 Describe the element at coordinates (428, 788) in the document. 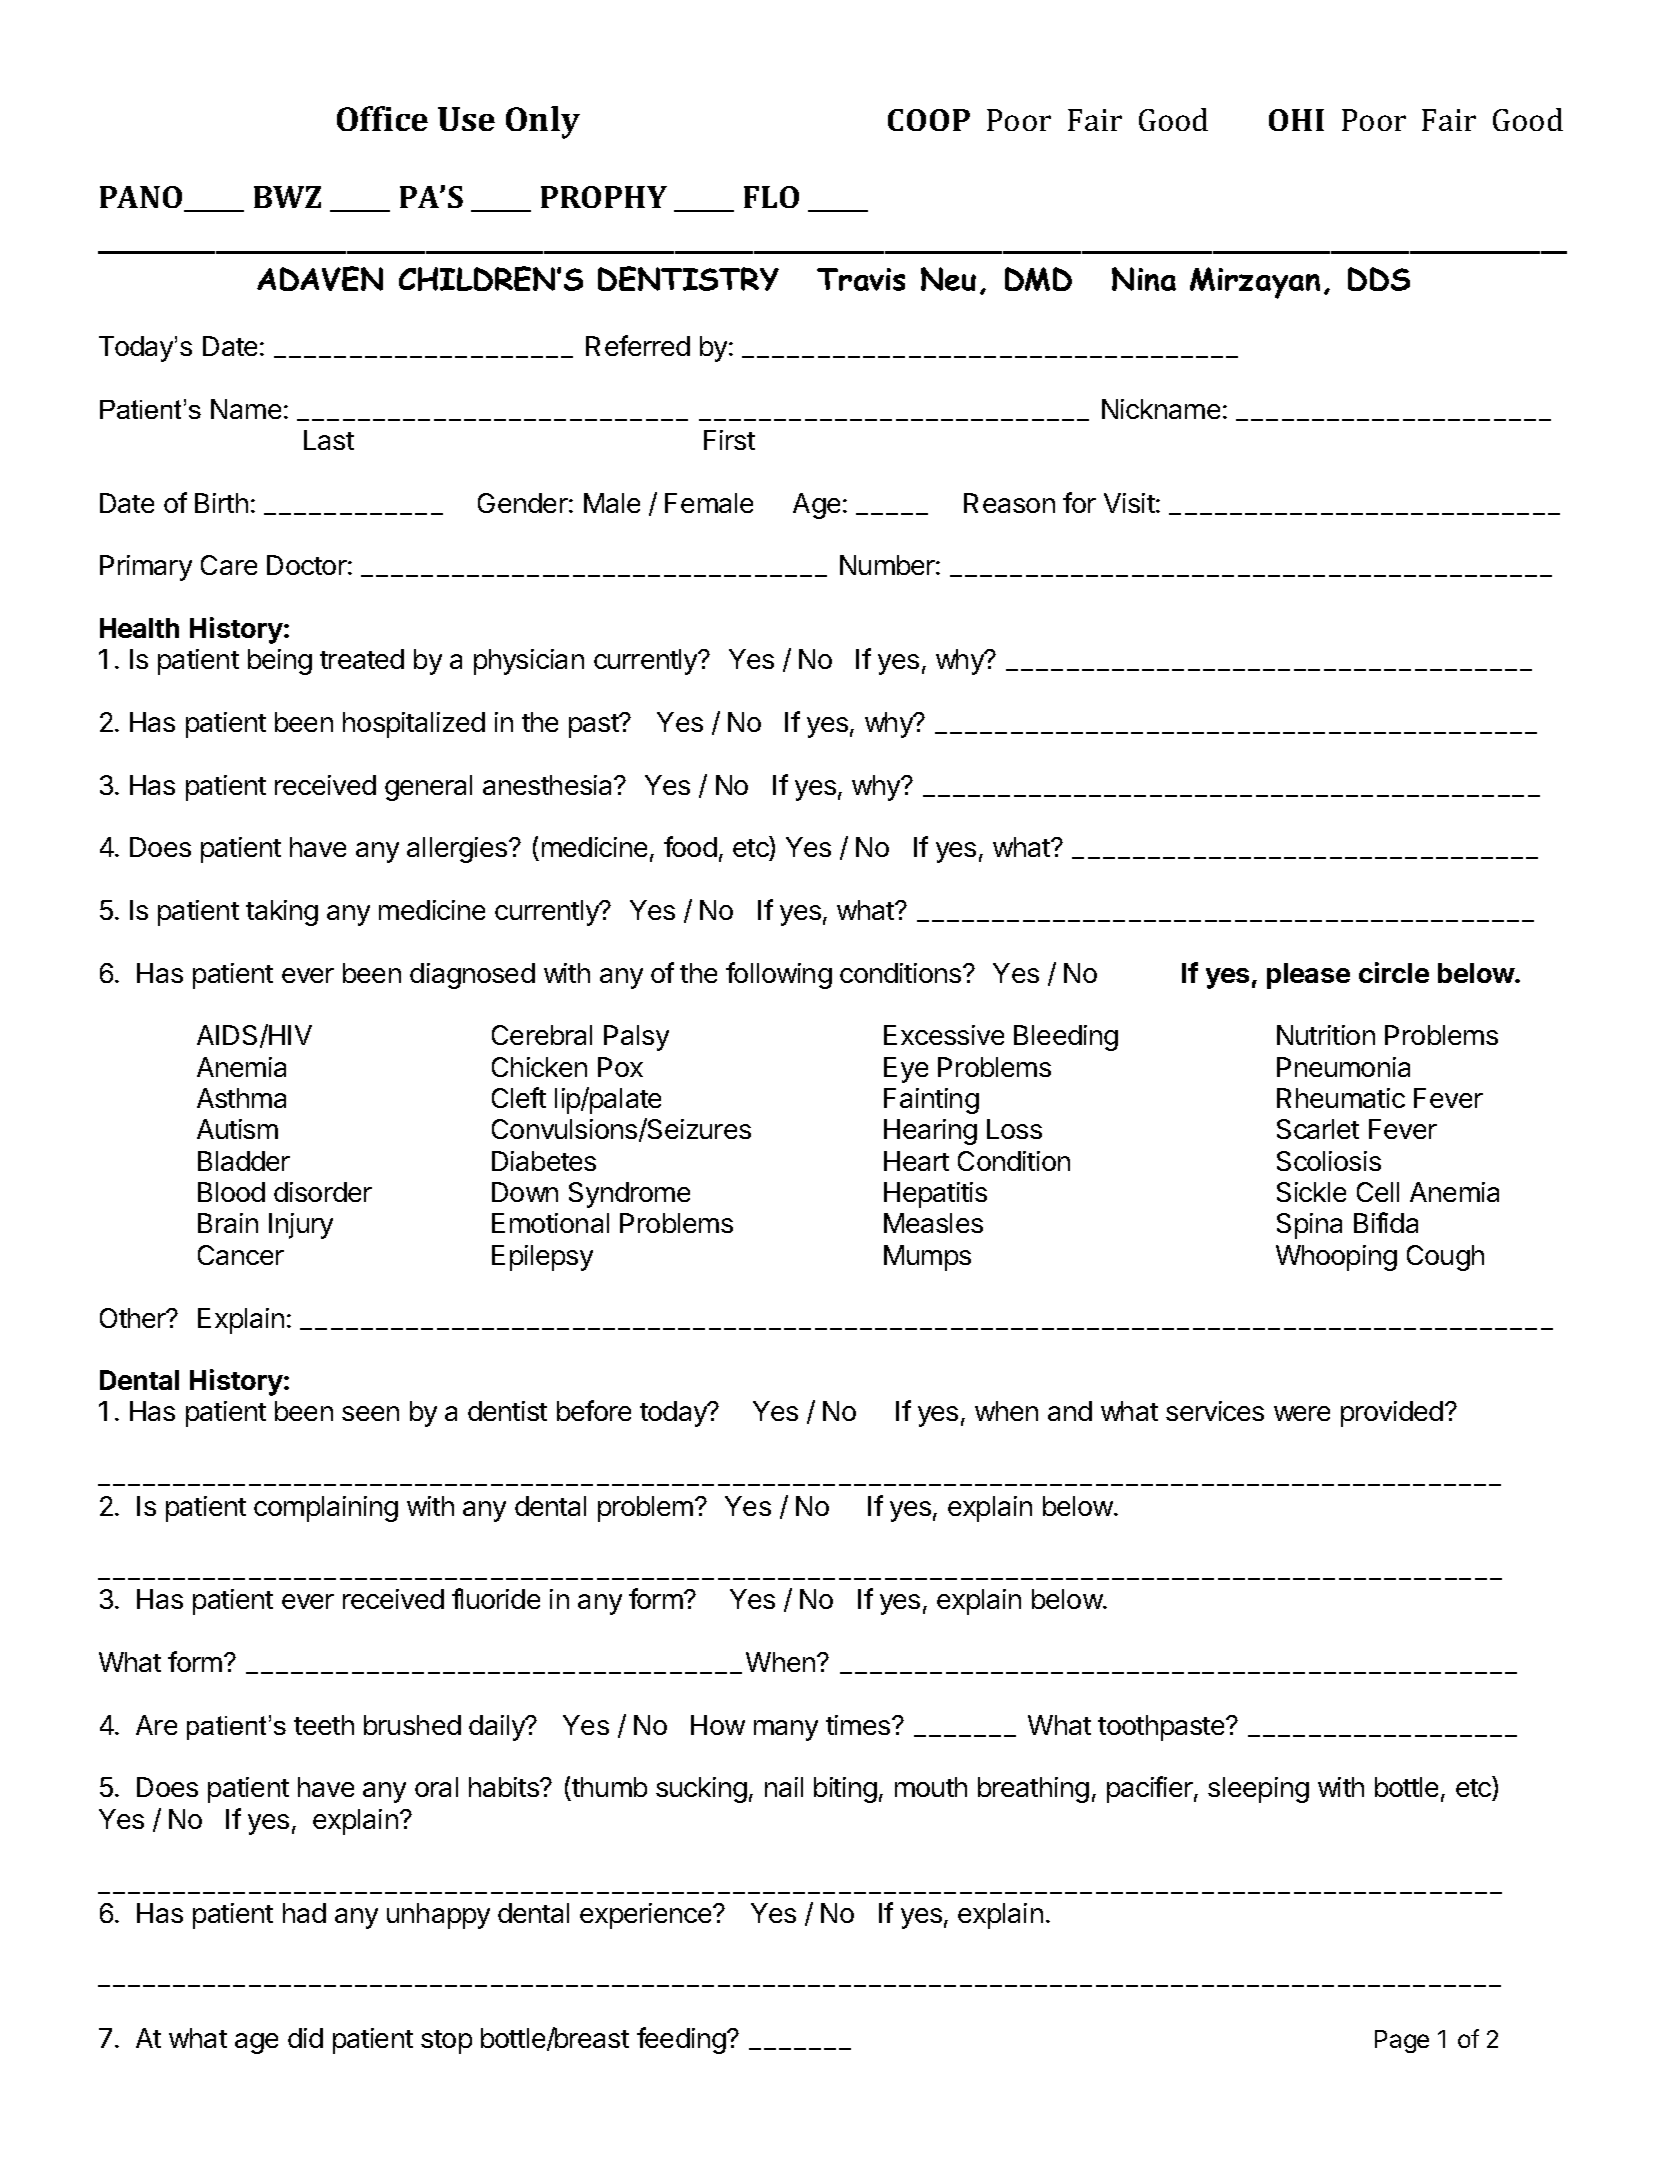

I see `general` at that location.
